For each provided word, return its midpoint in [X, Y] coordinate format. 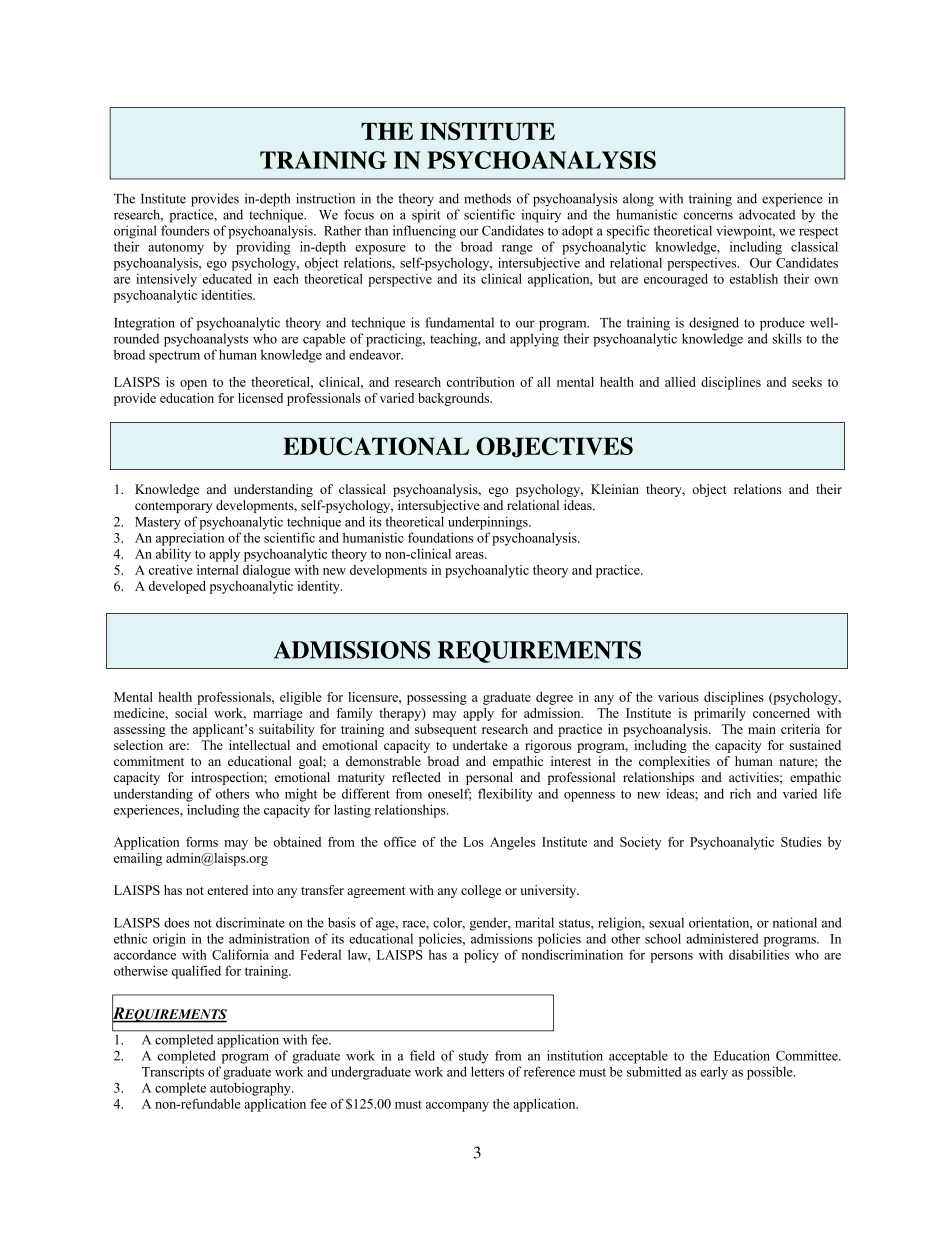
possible [771, 1073]
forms [202, 842]
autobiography [251, 1089]
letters [487, 1071]
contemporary [173, 507]
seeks [807, 382]
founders [185, 230]
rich [740, 793]
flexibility [505, 795]
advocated [767, 214]
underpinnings [489, 523]
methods [487, 198]
